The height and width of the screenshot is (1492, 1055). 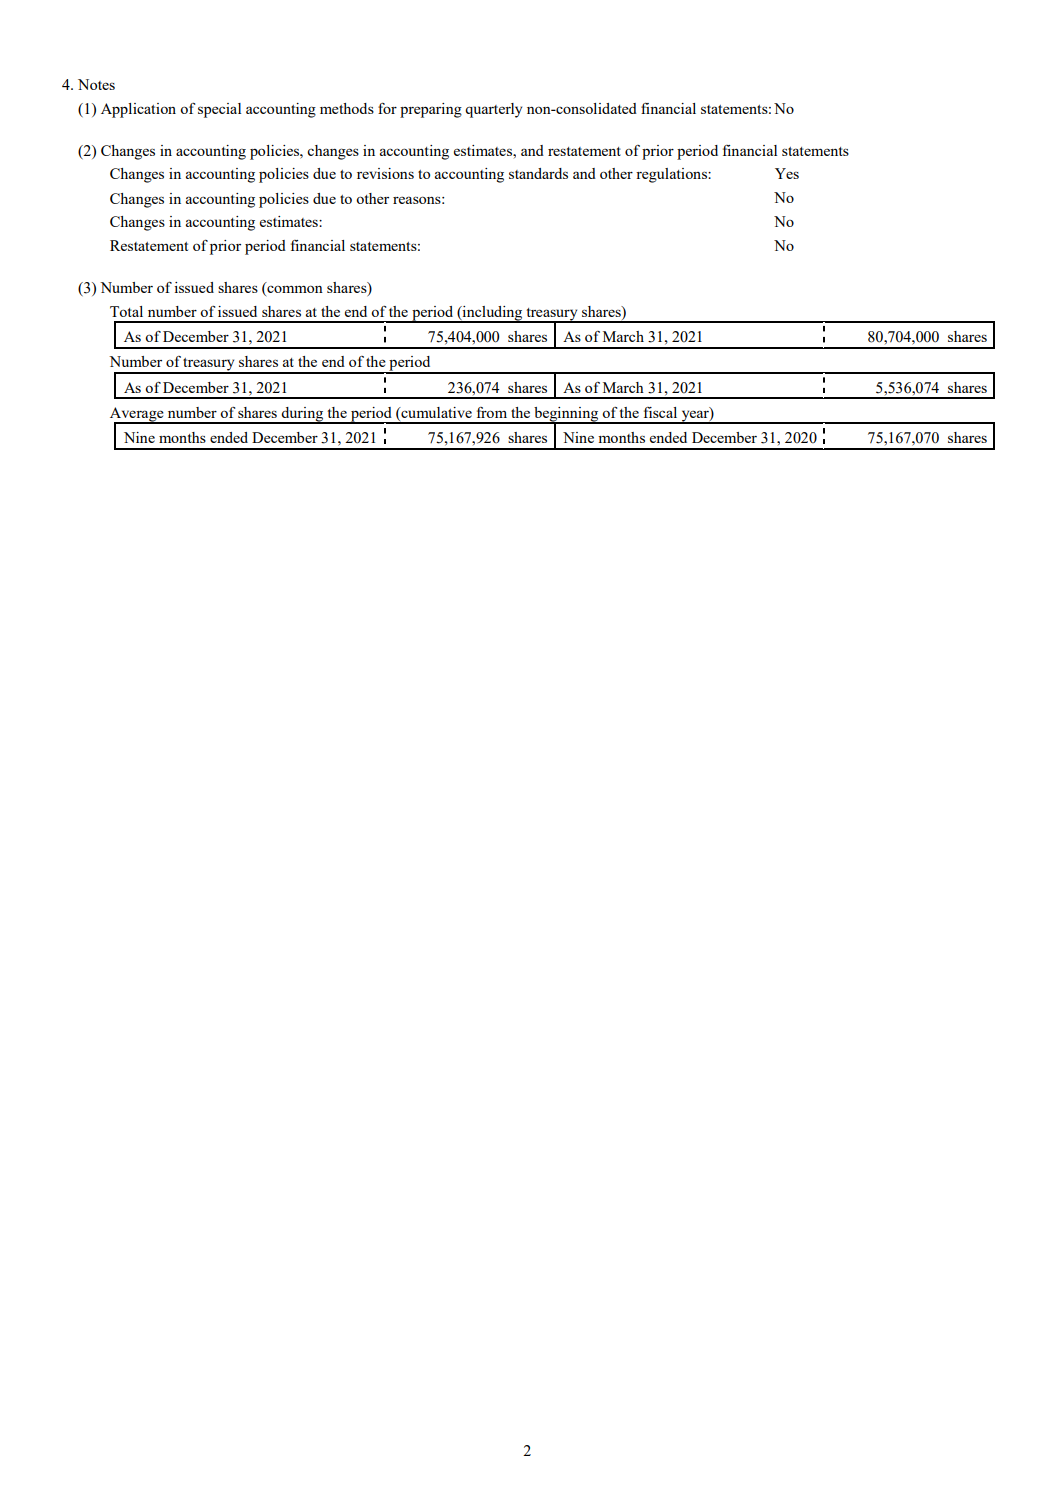 What do you see at coordinates (493, 110) in the screenshot?
I see `quarterly` at bounding box center [493, 110].
